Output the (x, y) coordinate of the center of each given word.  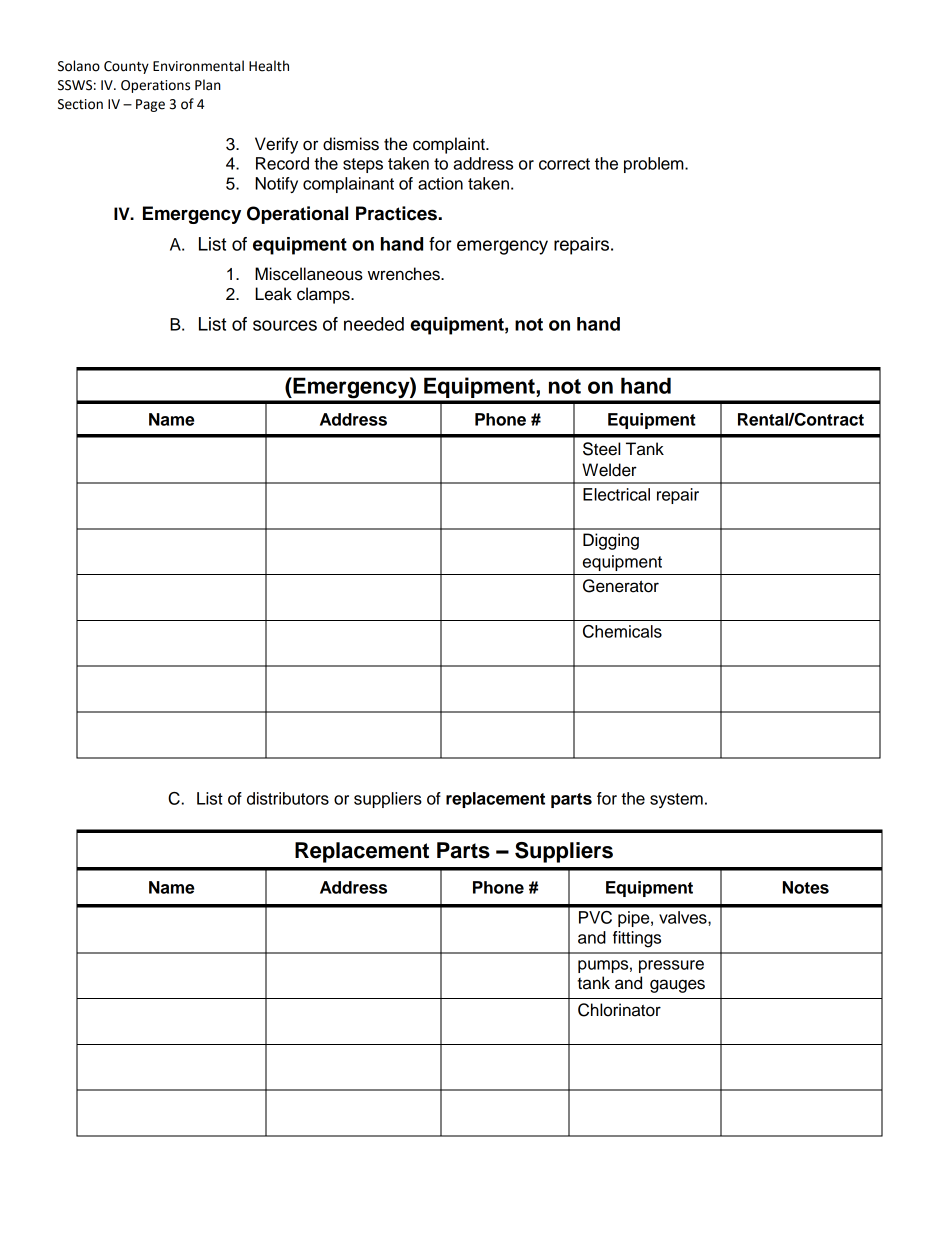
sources (285, 325)
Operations (155, 86)
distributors (288, 798)
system (676, 800)
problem (655, 165)
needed (374, 324)
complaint (450, 145)
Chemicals (622, 631)
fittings (637, 939)
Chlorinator (619, 1010)
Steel (601, 449)
